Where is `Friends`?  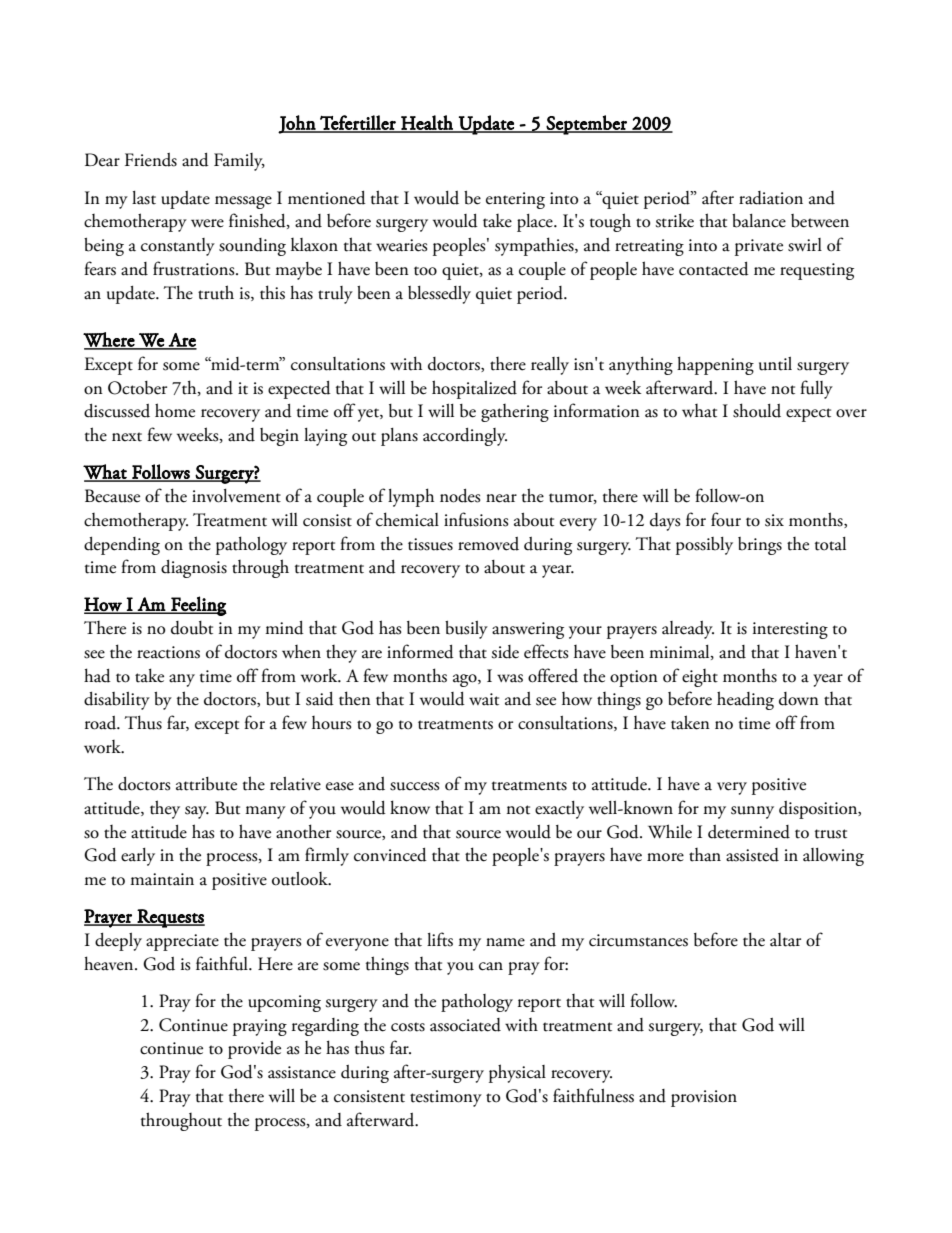 Friends is located at coordinates (151, 160).
